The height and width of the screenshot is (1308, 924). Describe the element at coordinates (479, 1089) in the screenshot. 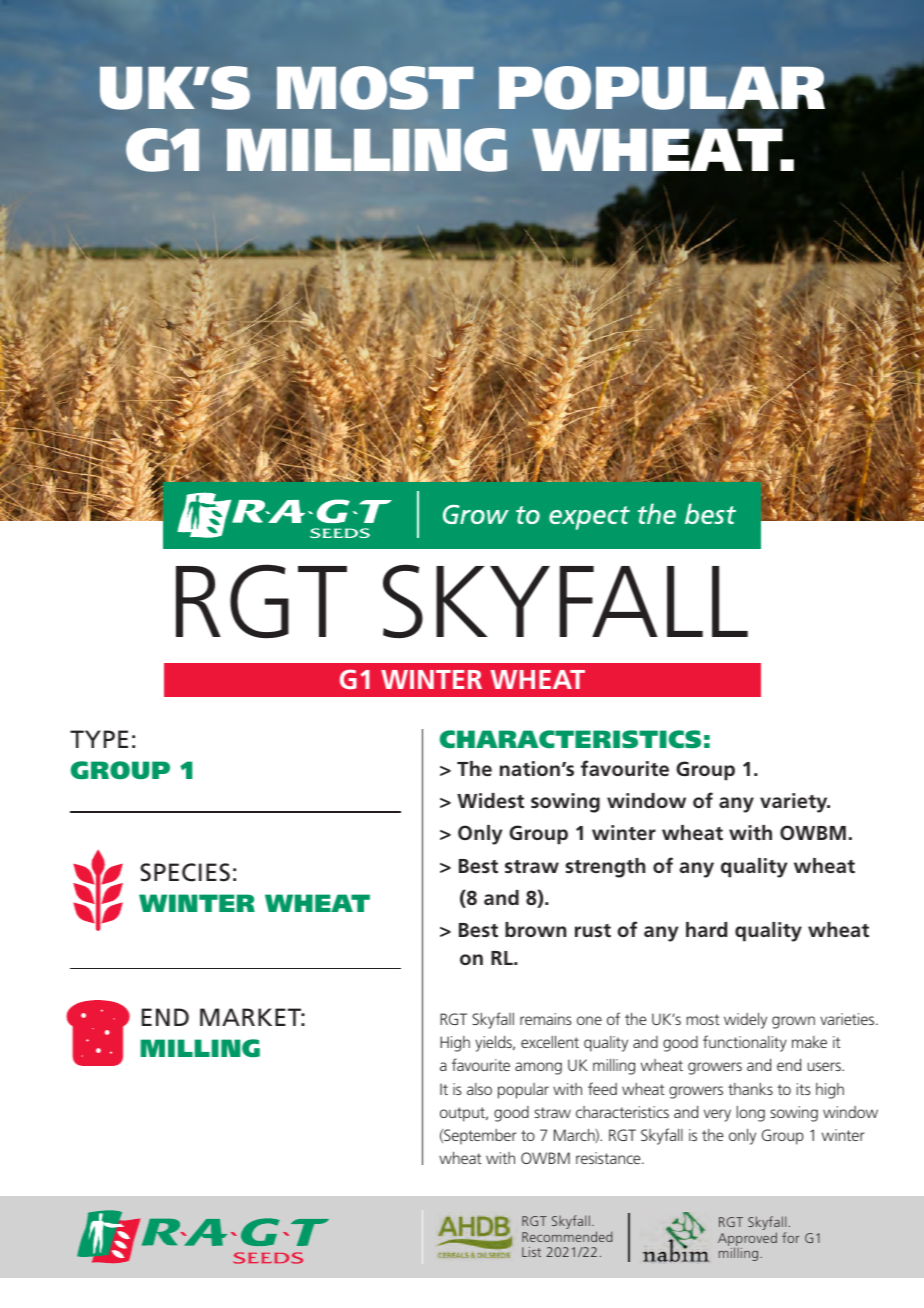

I see `also` at that location.
